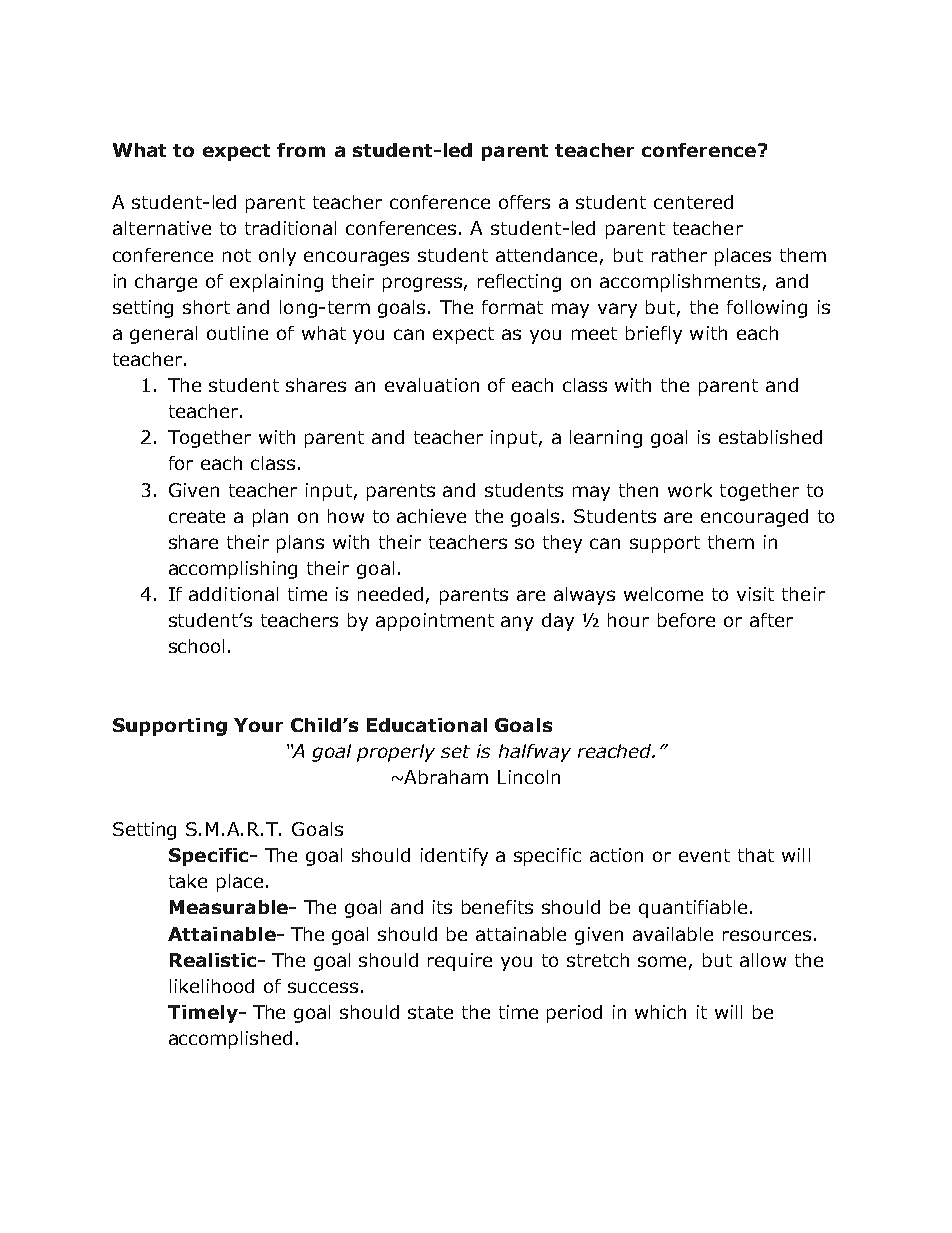 The width and height of the screenshot is (952, 1233). Describe the element at coordinates (427, 725) in the screenshot. I see `Educational` at that location.
